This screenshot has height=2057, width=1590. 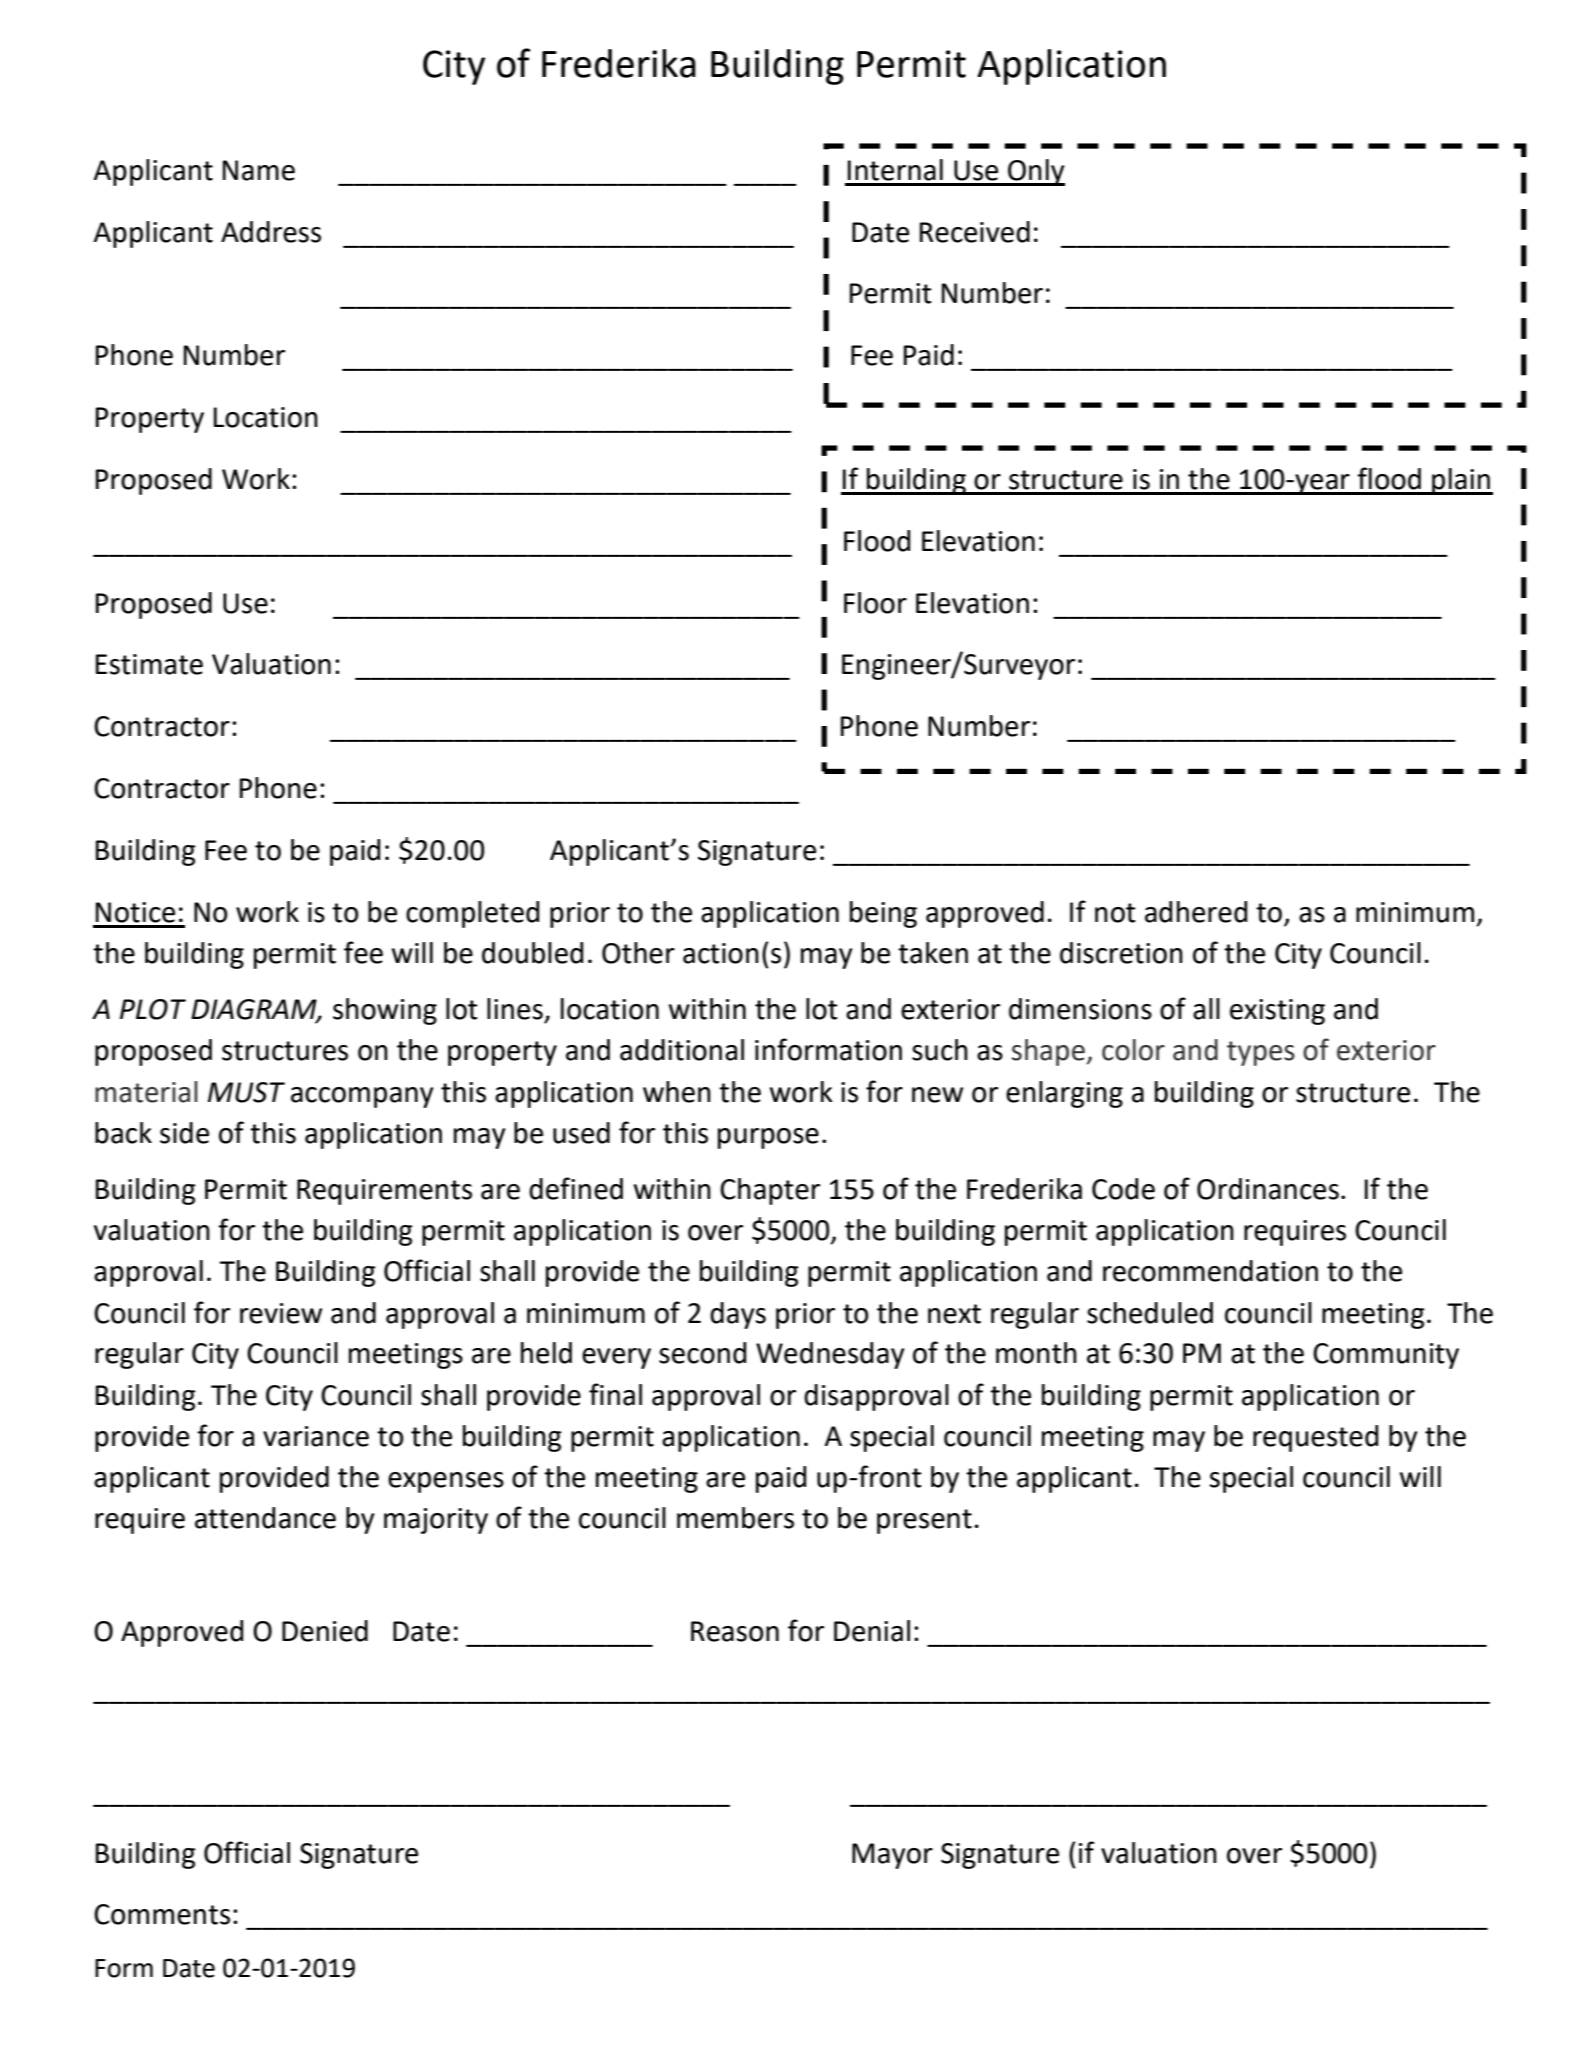 I want to click on Address, so click(x=271, y=232).
